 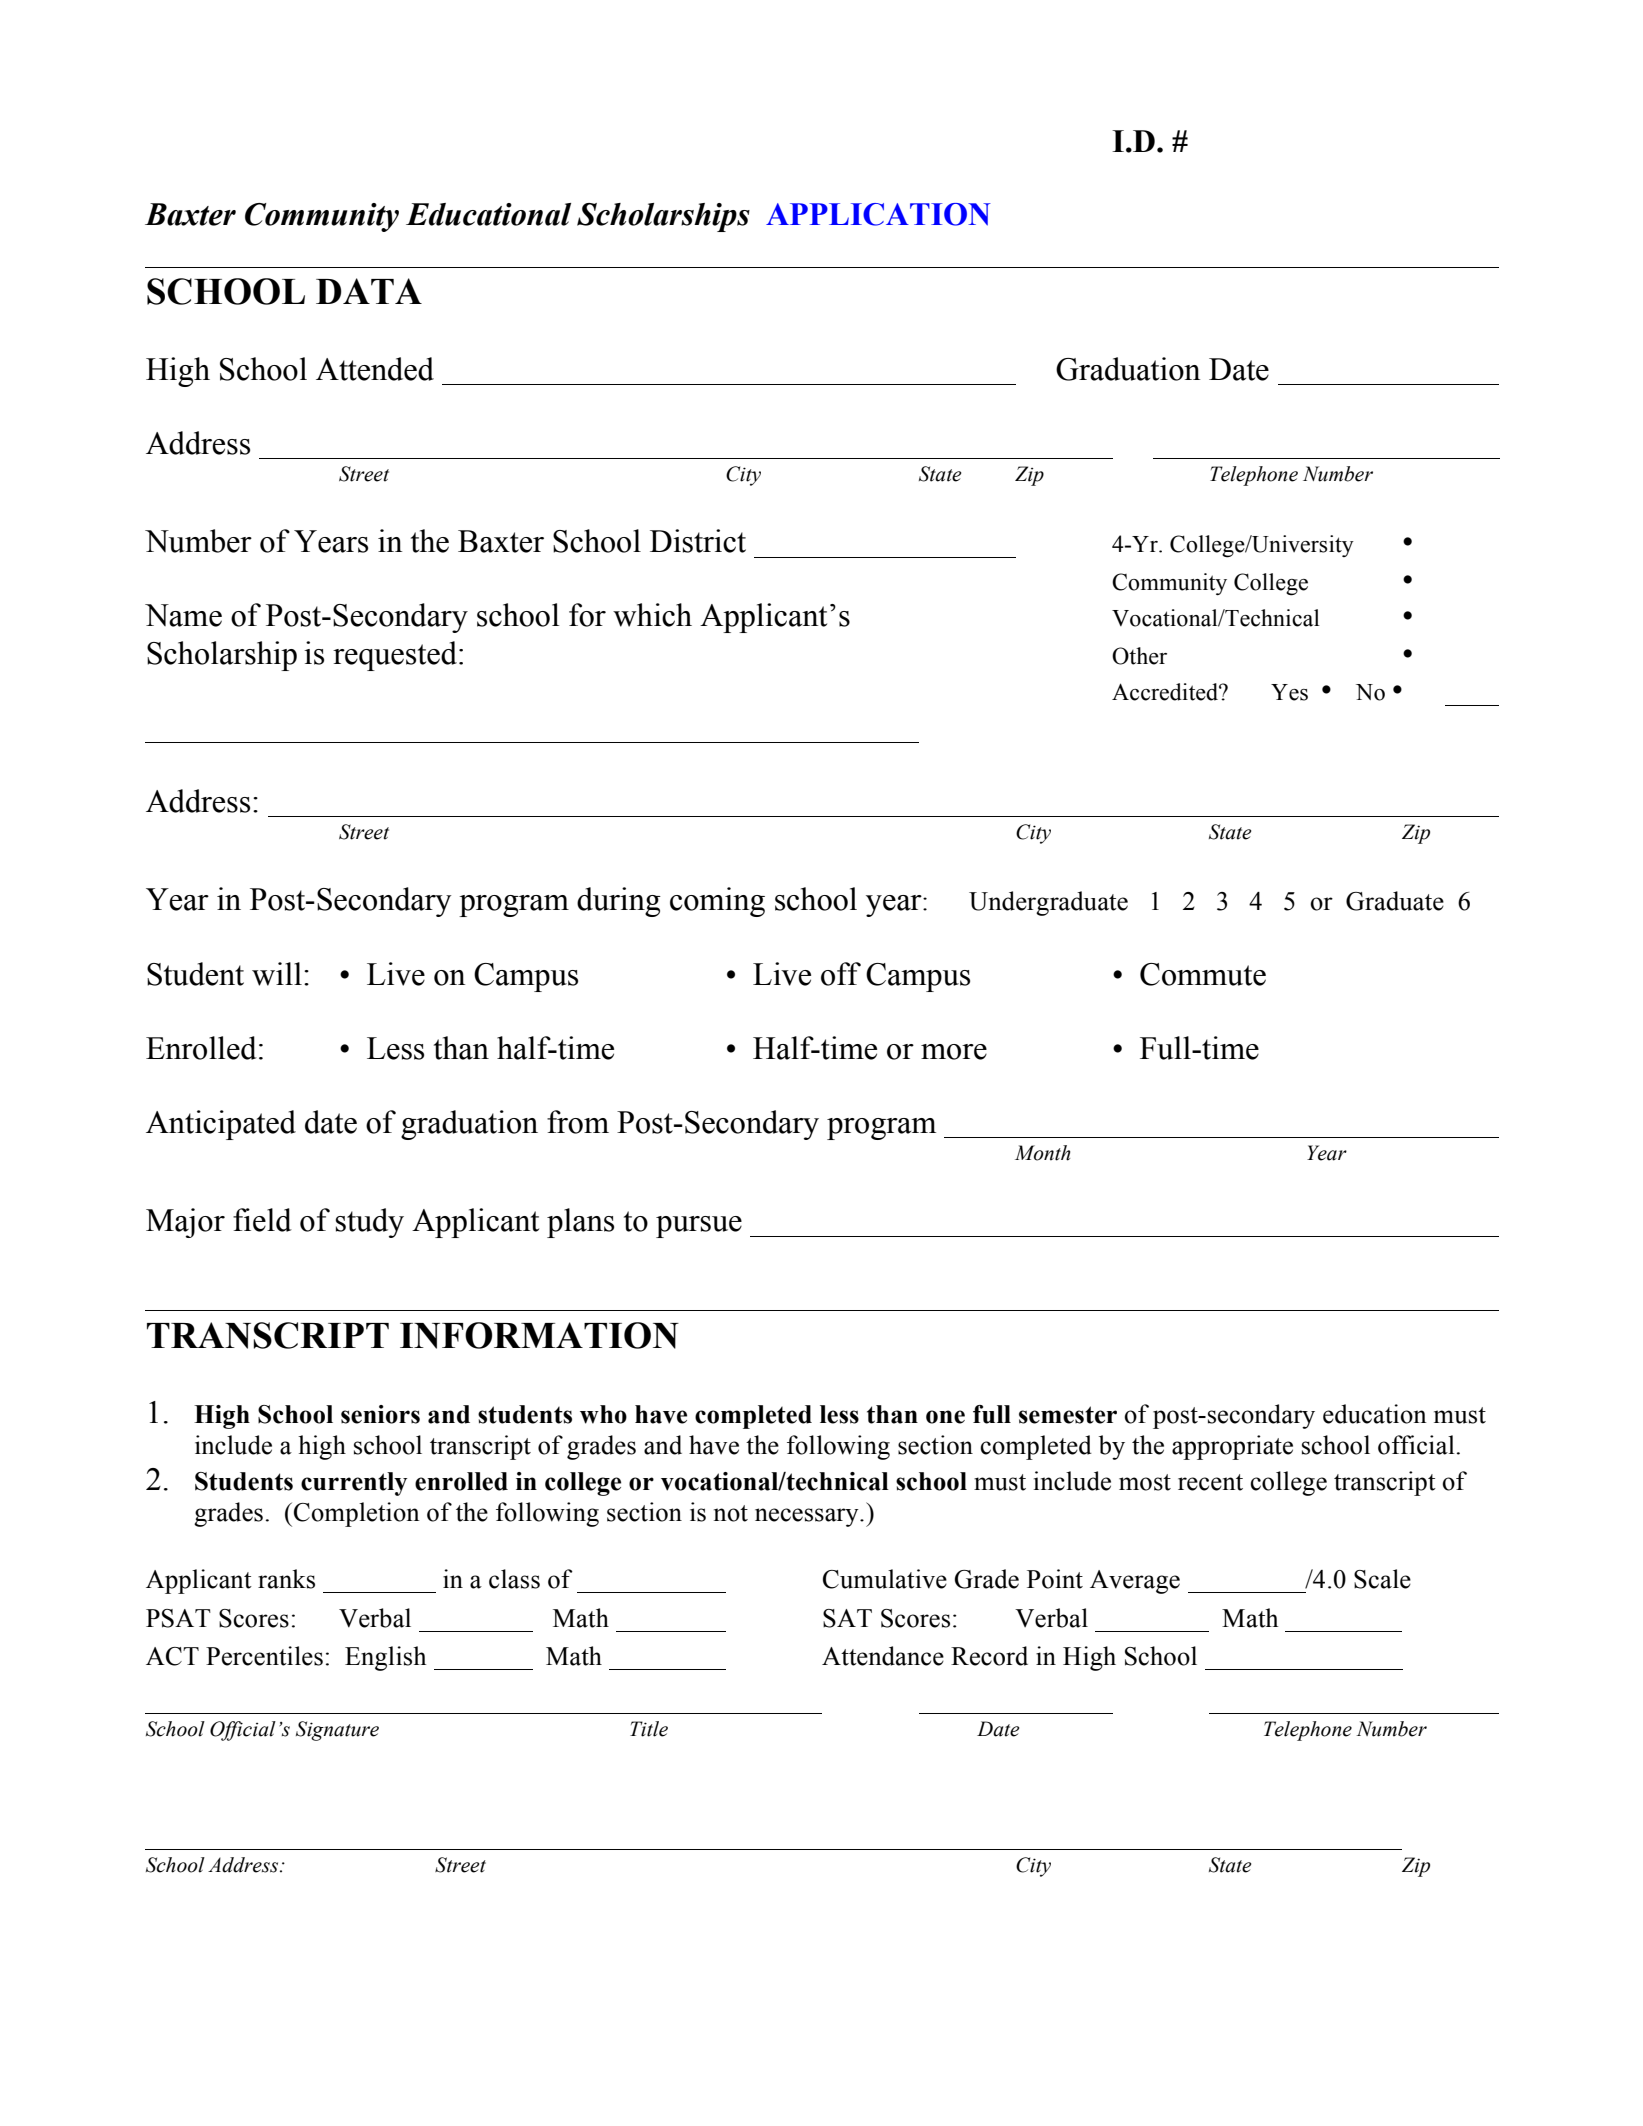 I want to click on APPLICATION, so click(x=878, y=214).
